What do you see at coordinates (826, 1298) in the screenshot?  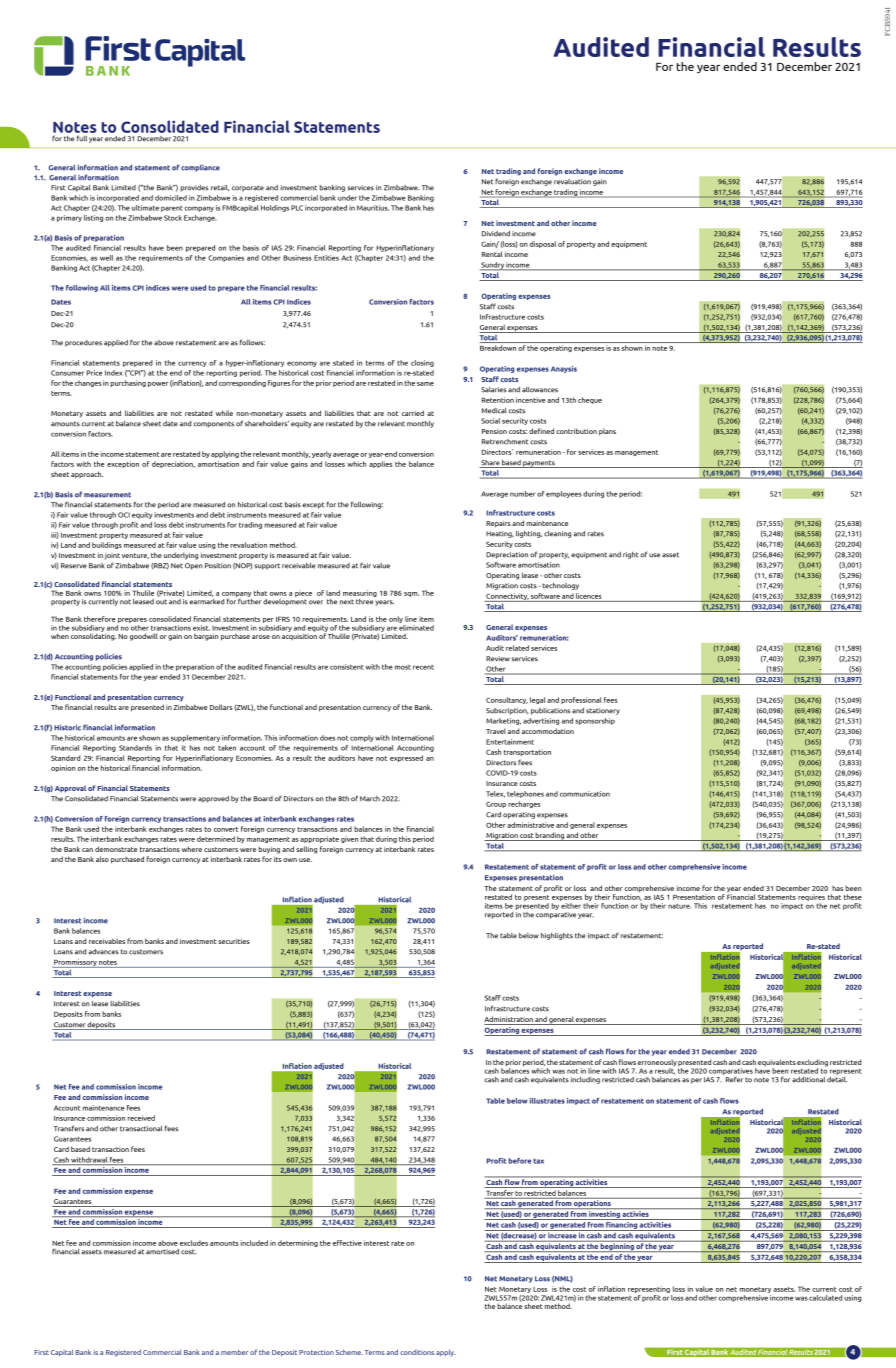 I see `calculated` at bounding box center [826, 1298].
